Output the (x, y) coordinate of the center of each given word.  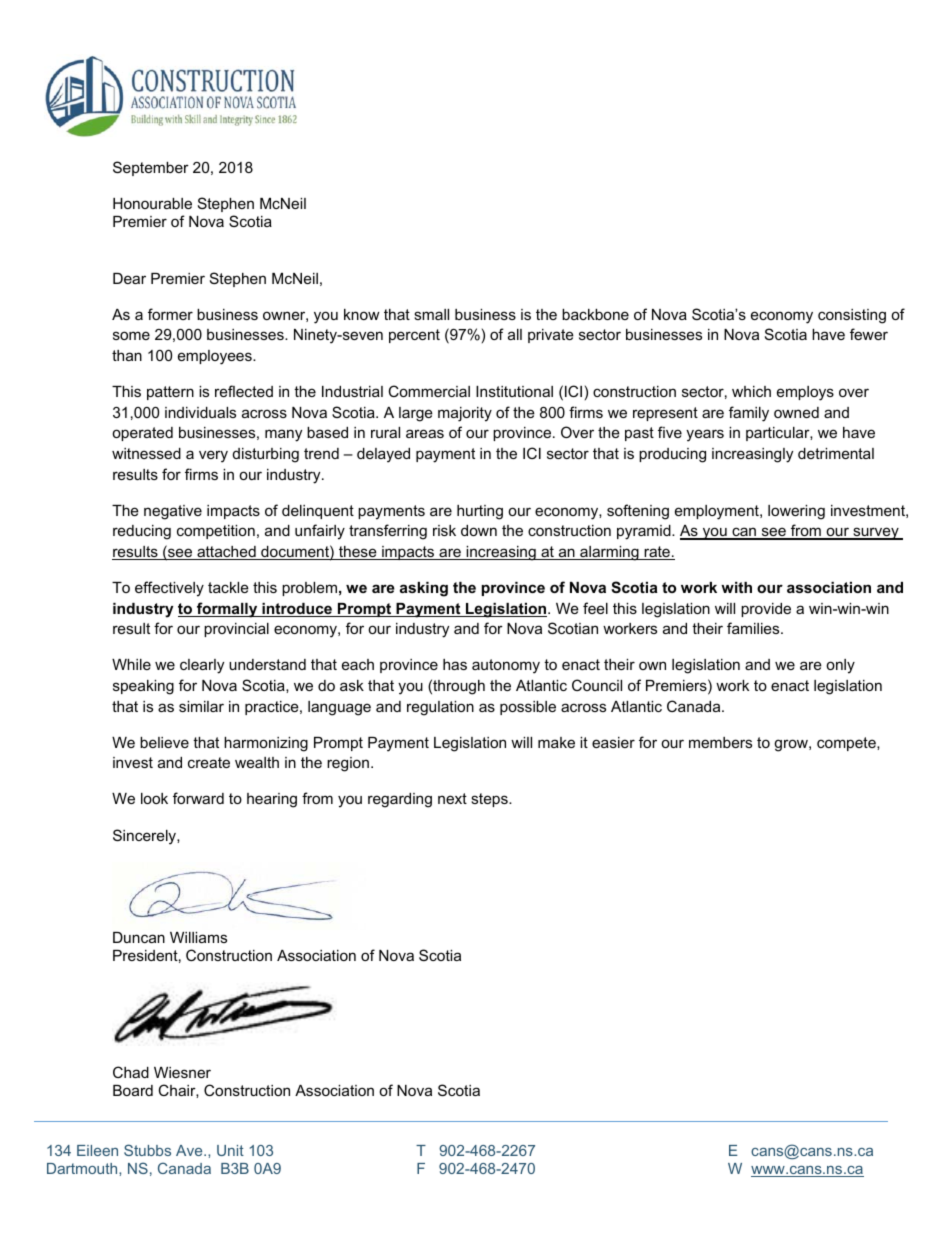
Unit (230, 1150)
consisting (852, 316)
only (840, 666)
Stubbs (147, 1150)
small (431, 314)
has (455, 664)
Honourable (152, 203)
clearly (202, 666)
